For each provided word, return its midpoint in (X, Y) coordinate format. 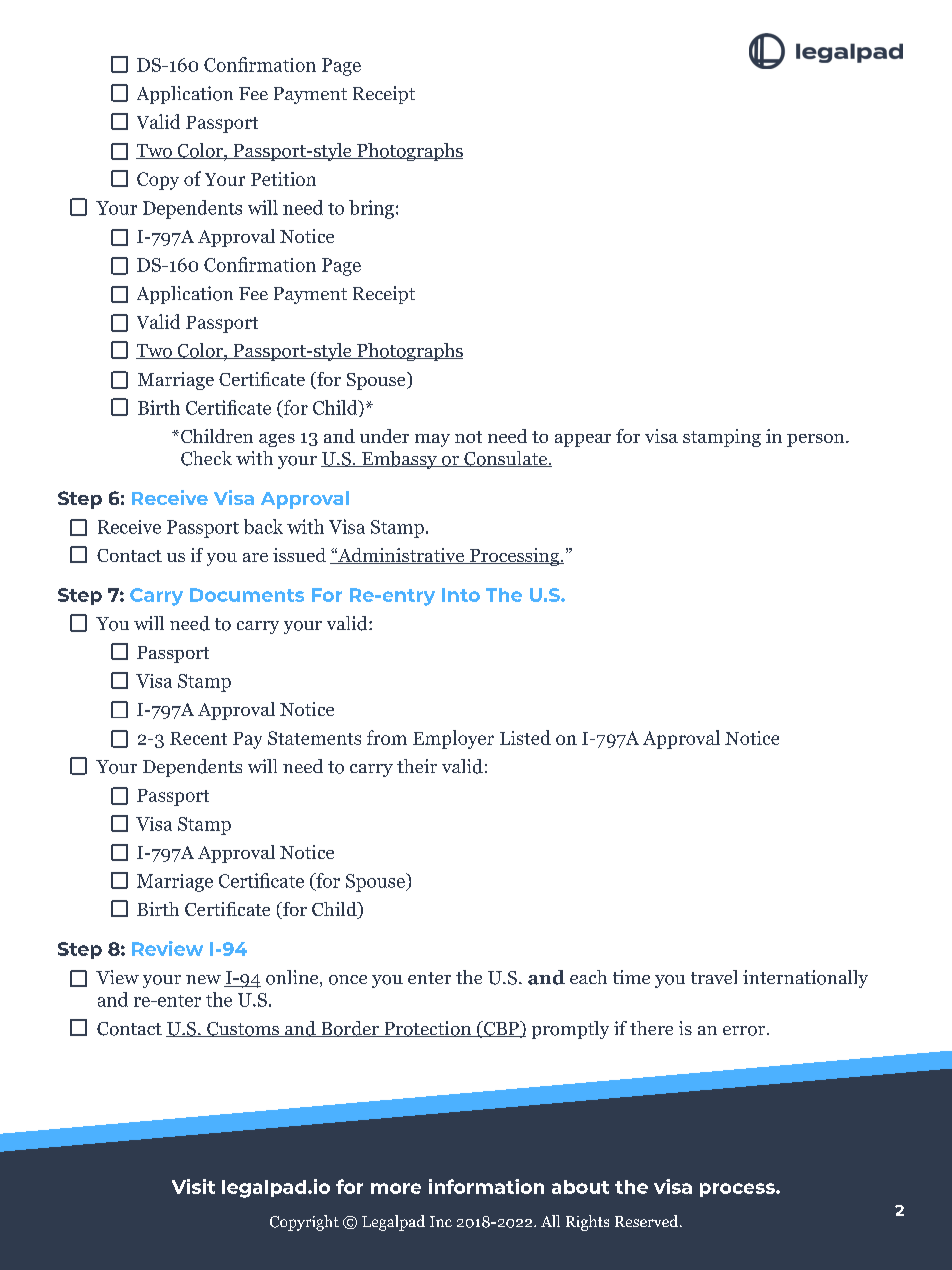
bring (371, 209)
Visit (193, 1186)
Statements (314, 738)
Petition (283, 179)
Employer (453, 739)
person (817, 440)
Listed (525, 737)
